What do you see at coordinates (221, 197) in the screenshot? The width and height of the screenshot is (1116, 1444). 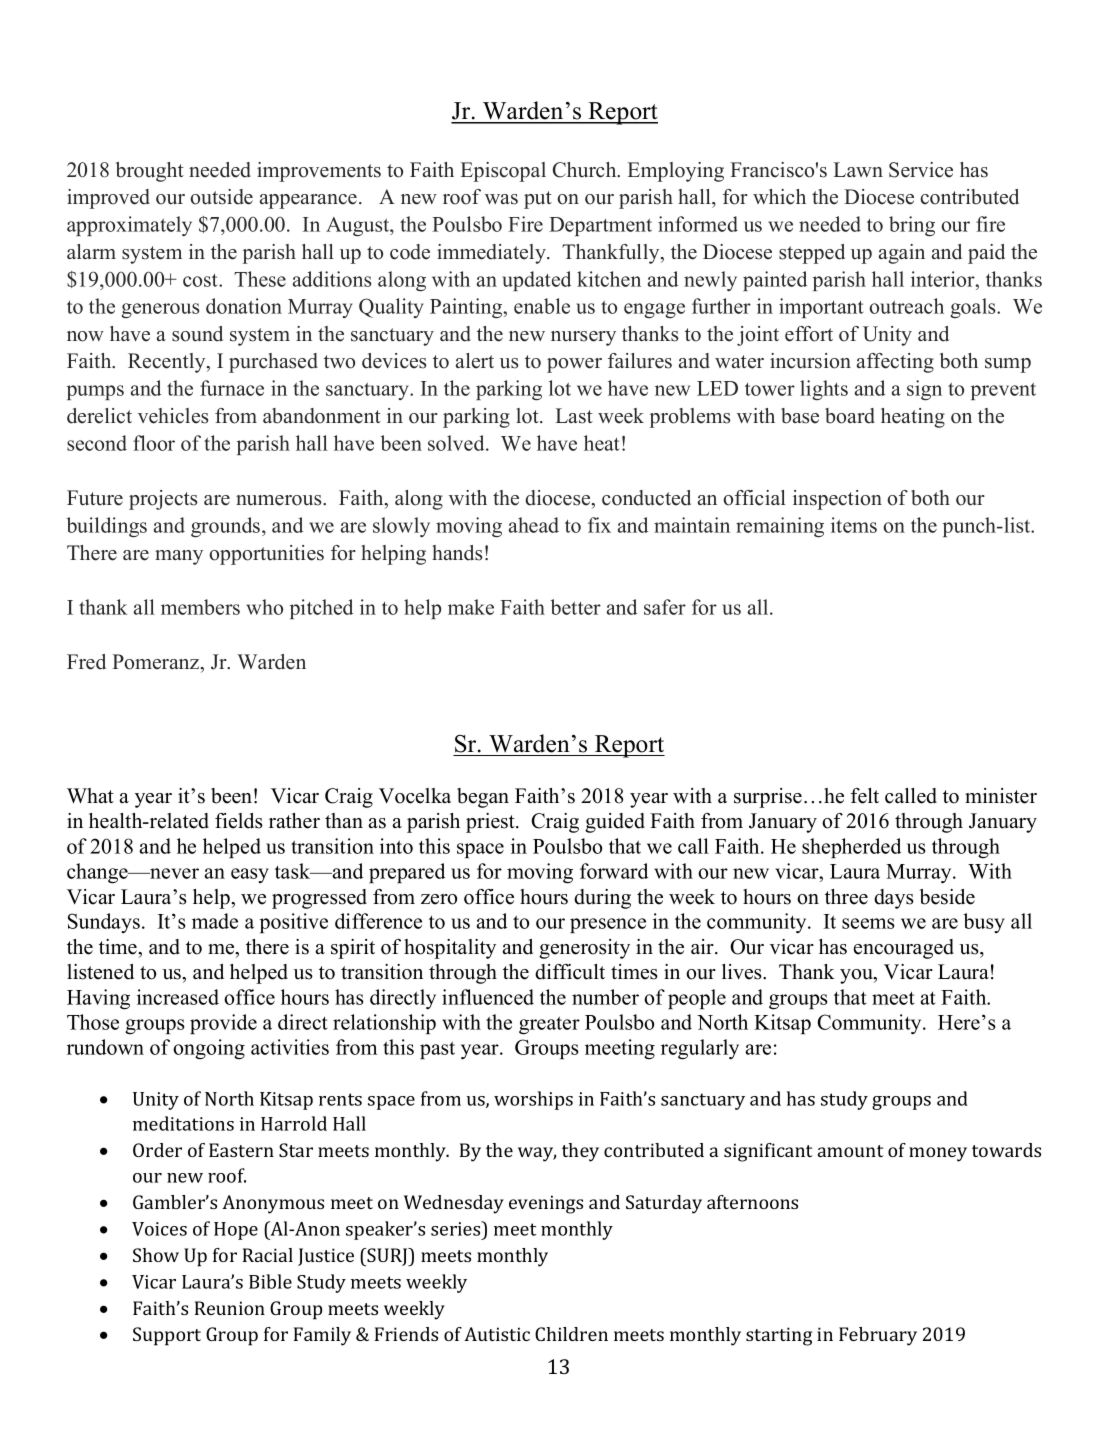 I see `outside` at bounding box center [221, 197].
